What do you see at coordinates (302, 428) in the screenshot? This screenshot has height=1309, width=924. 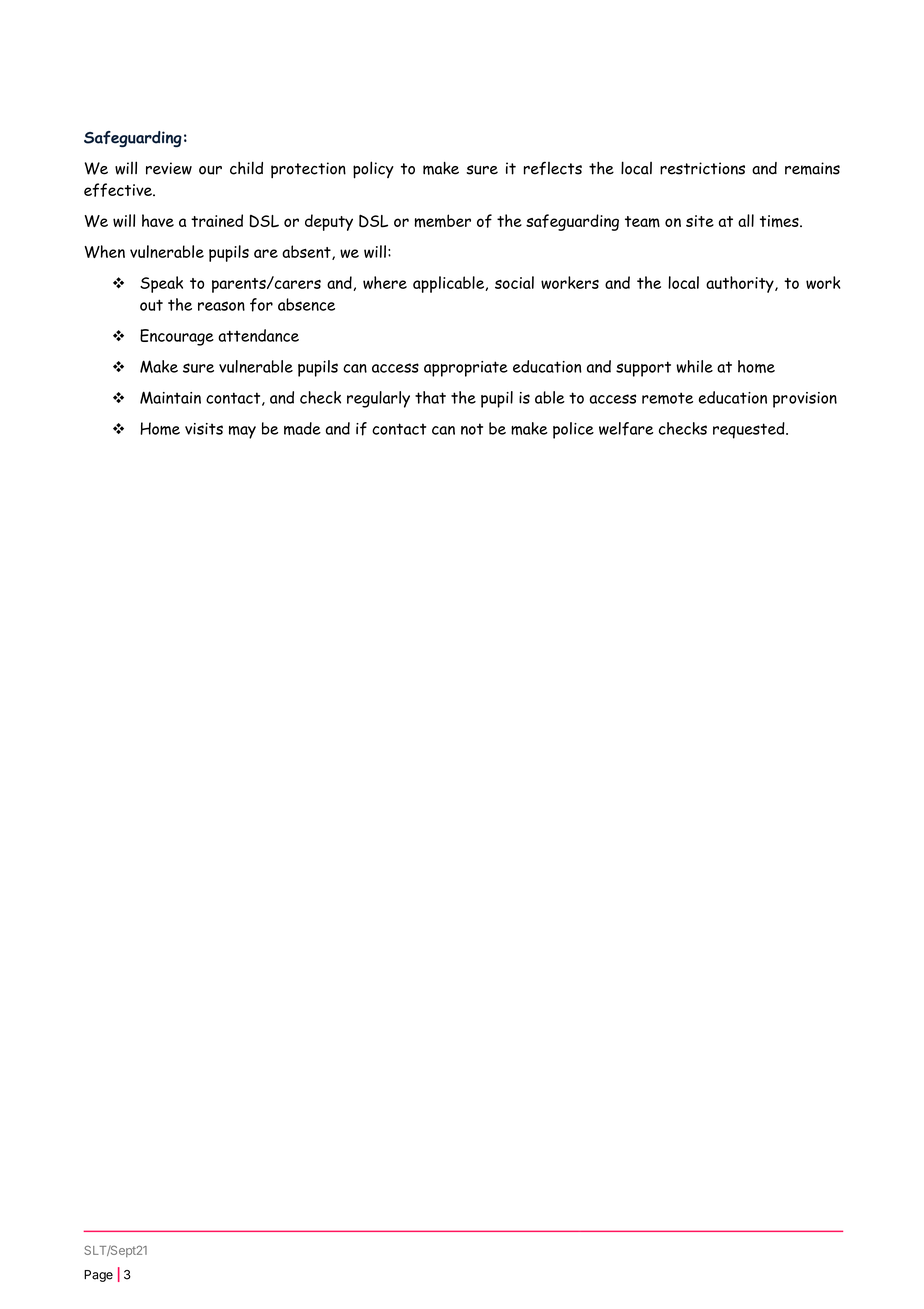 I see `made` at bounding box center [302, 428].
